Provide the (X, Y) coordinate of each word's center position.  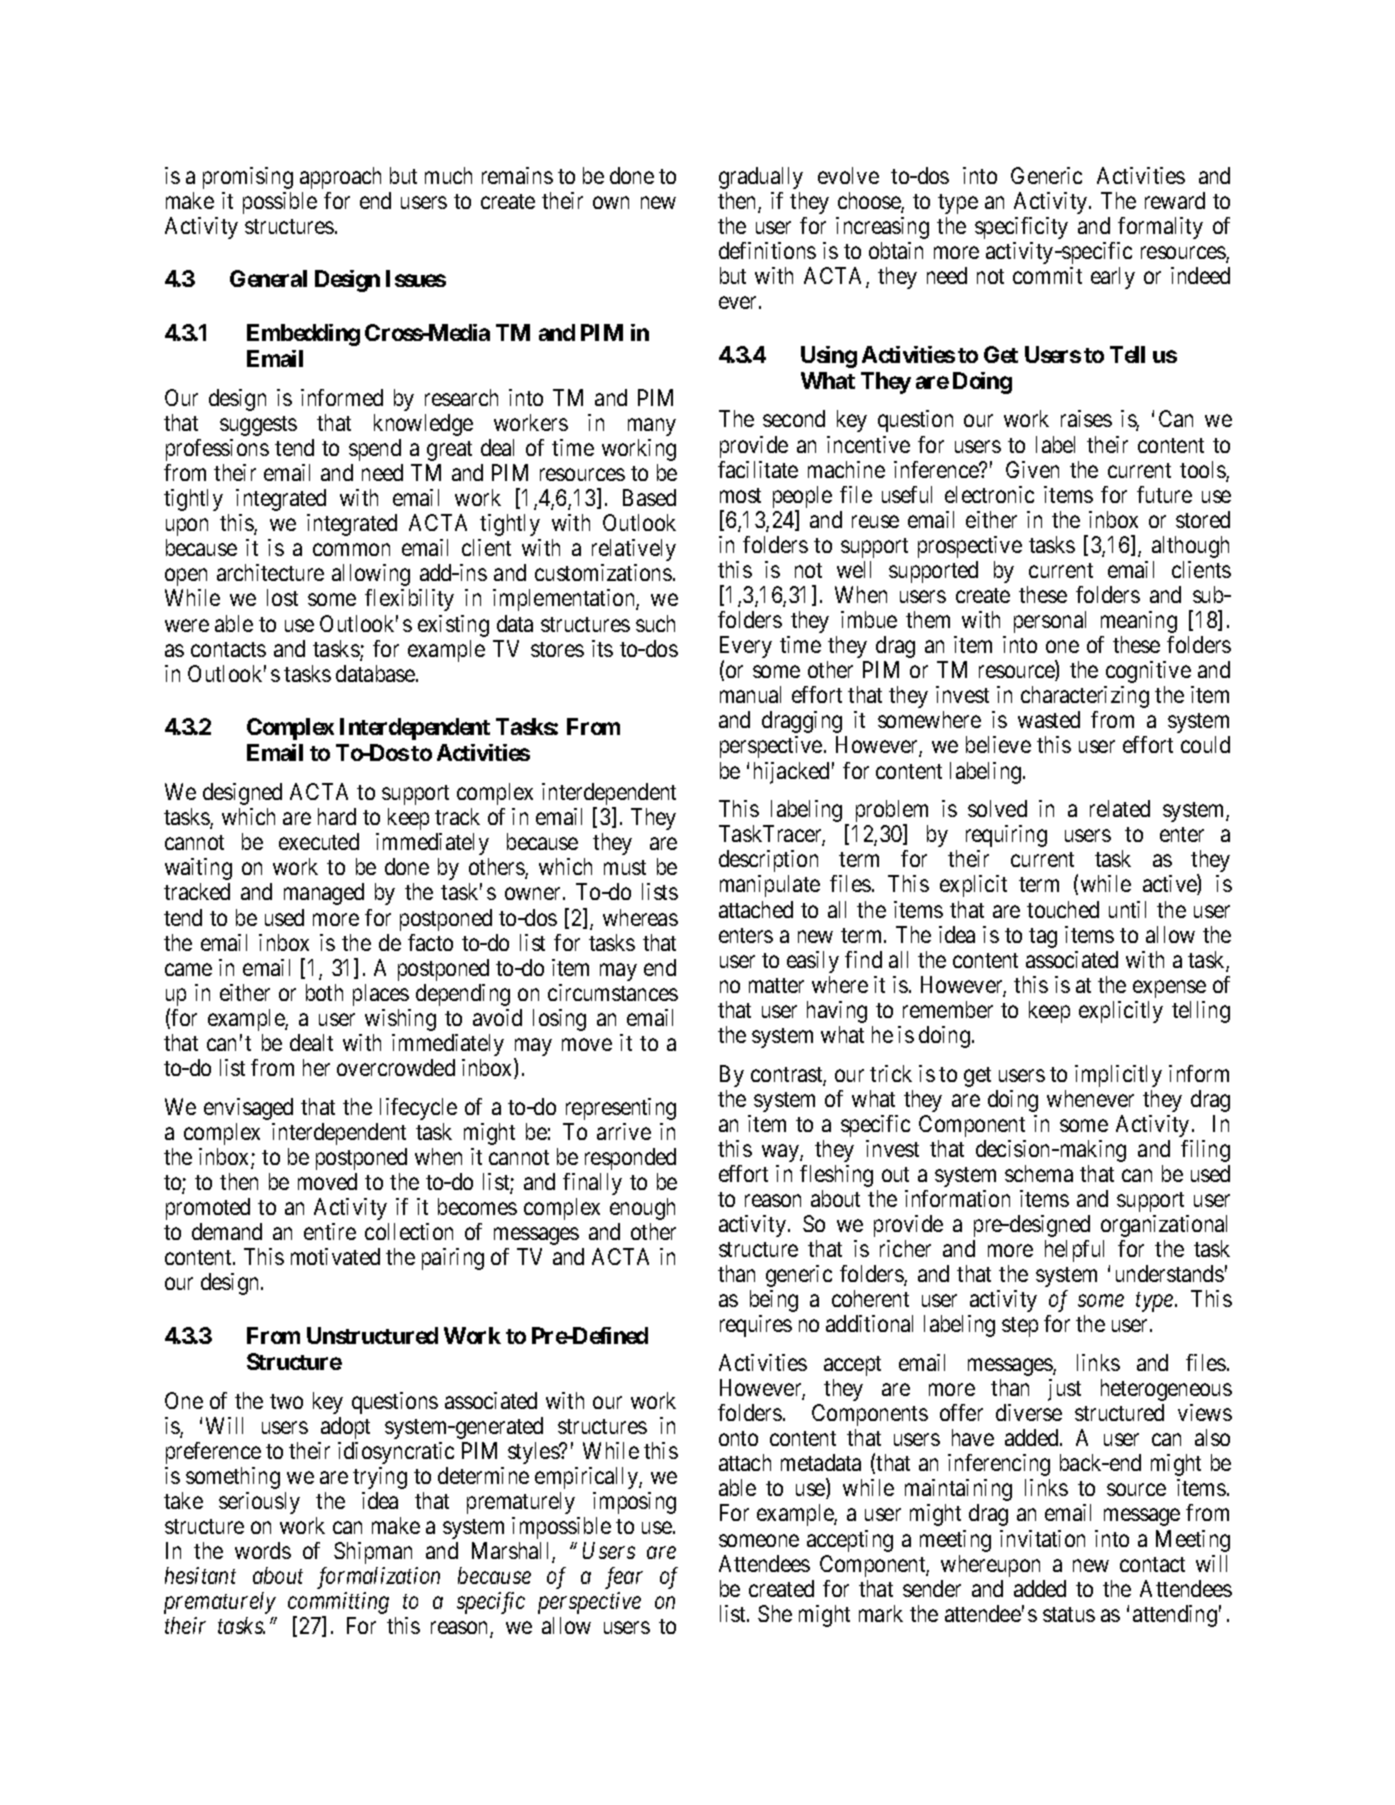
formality (1160, 228)
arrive (624, 1131)
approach (340, 178)
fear (624, 1578)
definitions (767, 250)
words (263, 1550)
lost (282, 597)
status (1069, 1614)
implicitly (1118, 1076)
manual (750, 694)
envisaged (248, 1109)
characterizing (1085, 697)
